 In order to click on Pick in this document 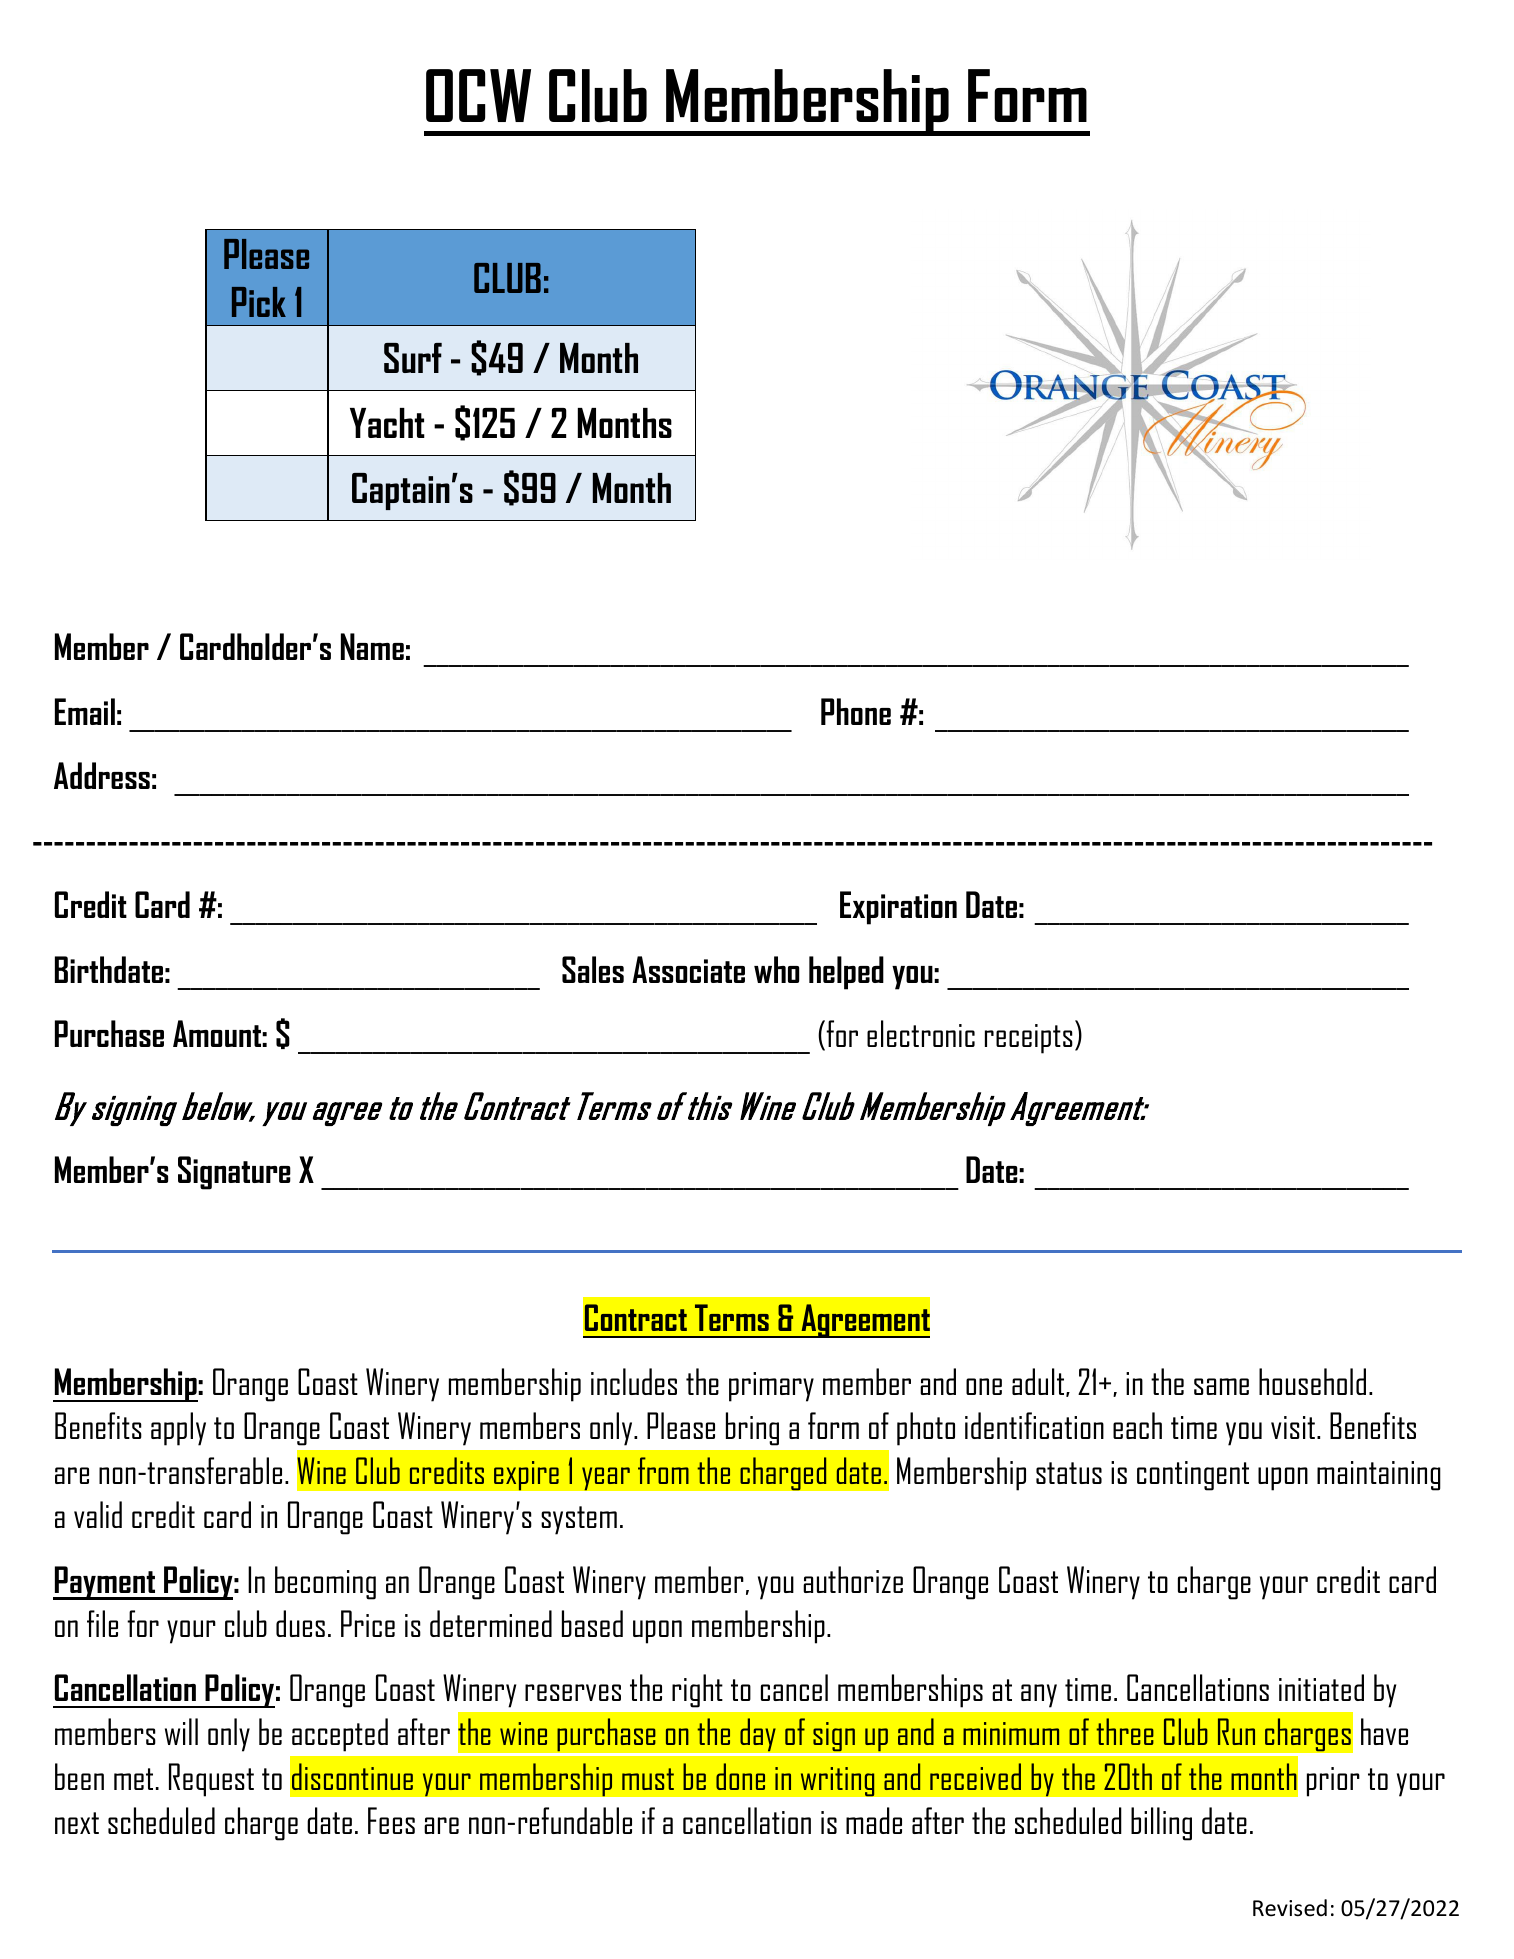, I will do `click(259, 302)`.
